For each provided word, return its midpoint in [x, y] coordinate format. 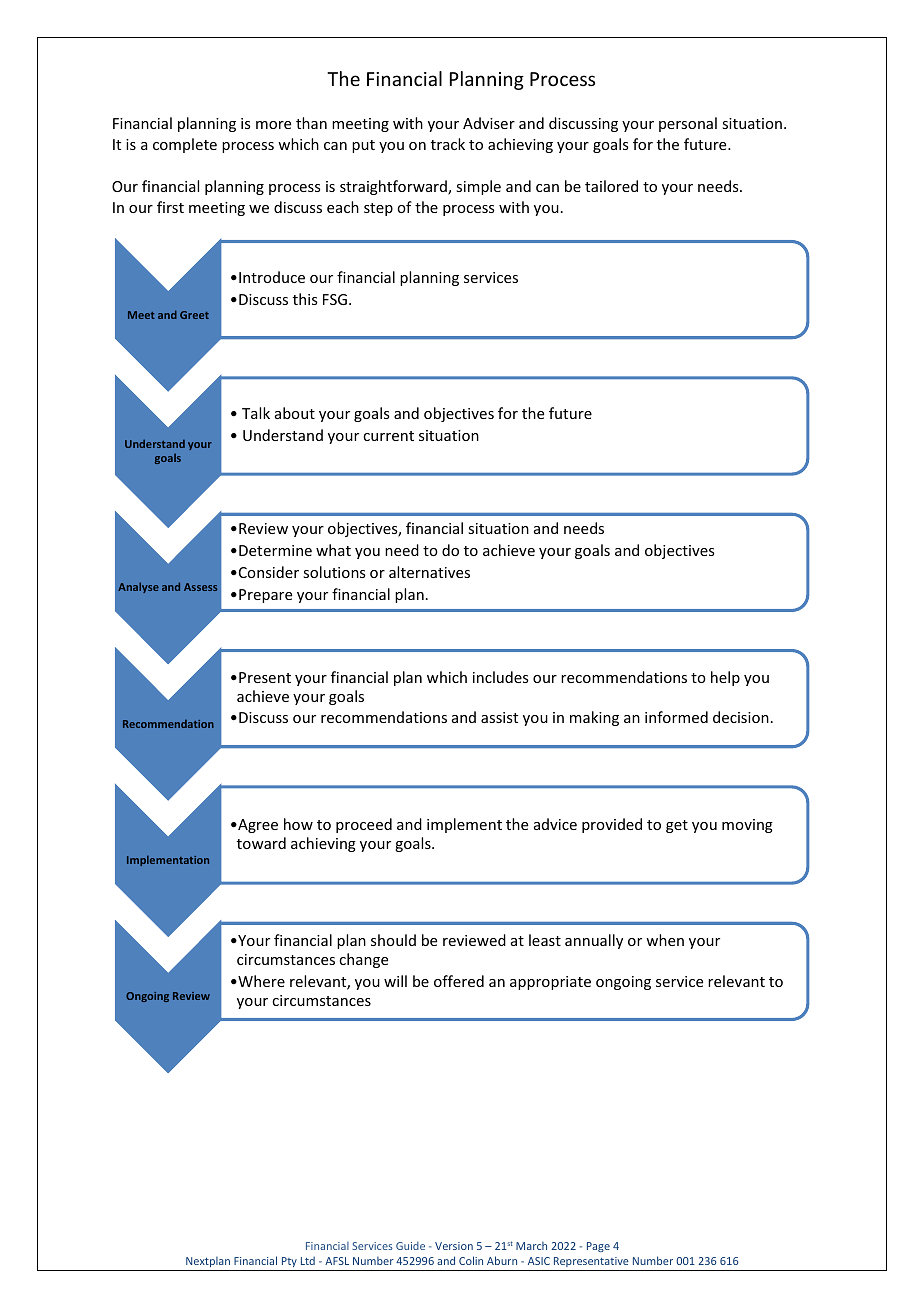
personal [688, 124]
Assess [200, 587]
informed [676, 717]
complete [185, 145]
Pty [289, 1262]
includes [501, 677]
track [448, 144]
